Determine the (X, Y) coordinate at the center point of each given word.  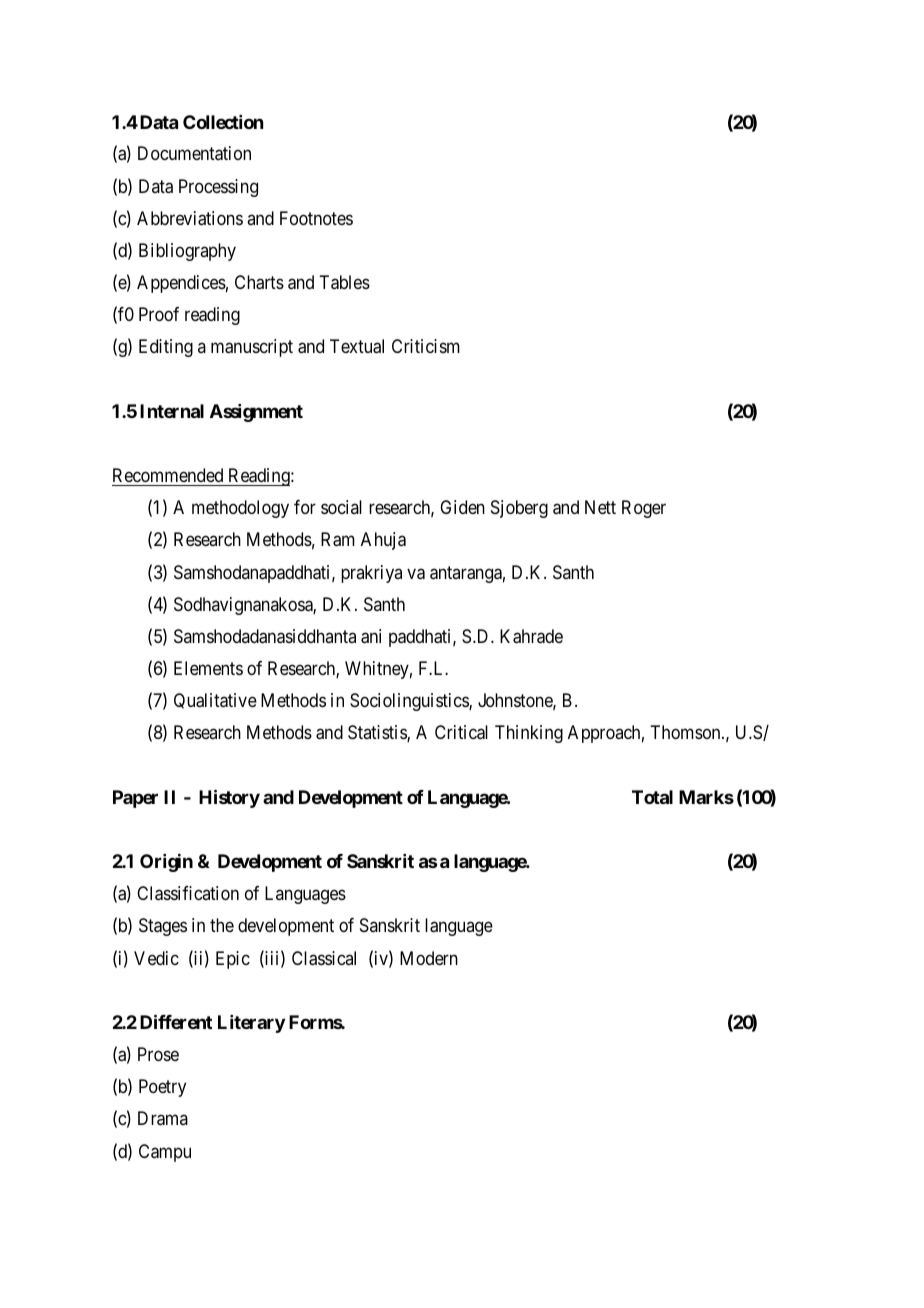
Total (652, 797)
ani (371, 636)
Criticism (426, 346)
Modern (429, 958)
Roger (644, 509)
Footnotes (316, 218)
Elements (208, 668)
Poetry (162, 1088)
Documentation (194, 153)
